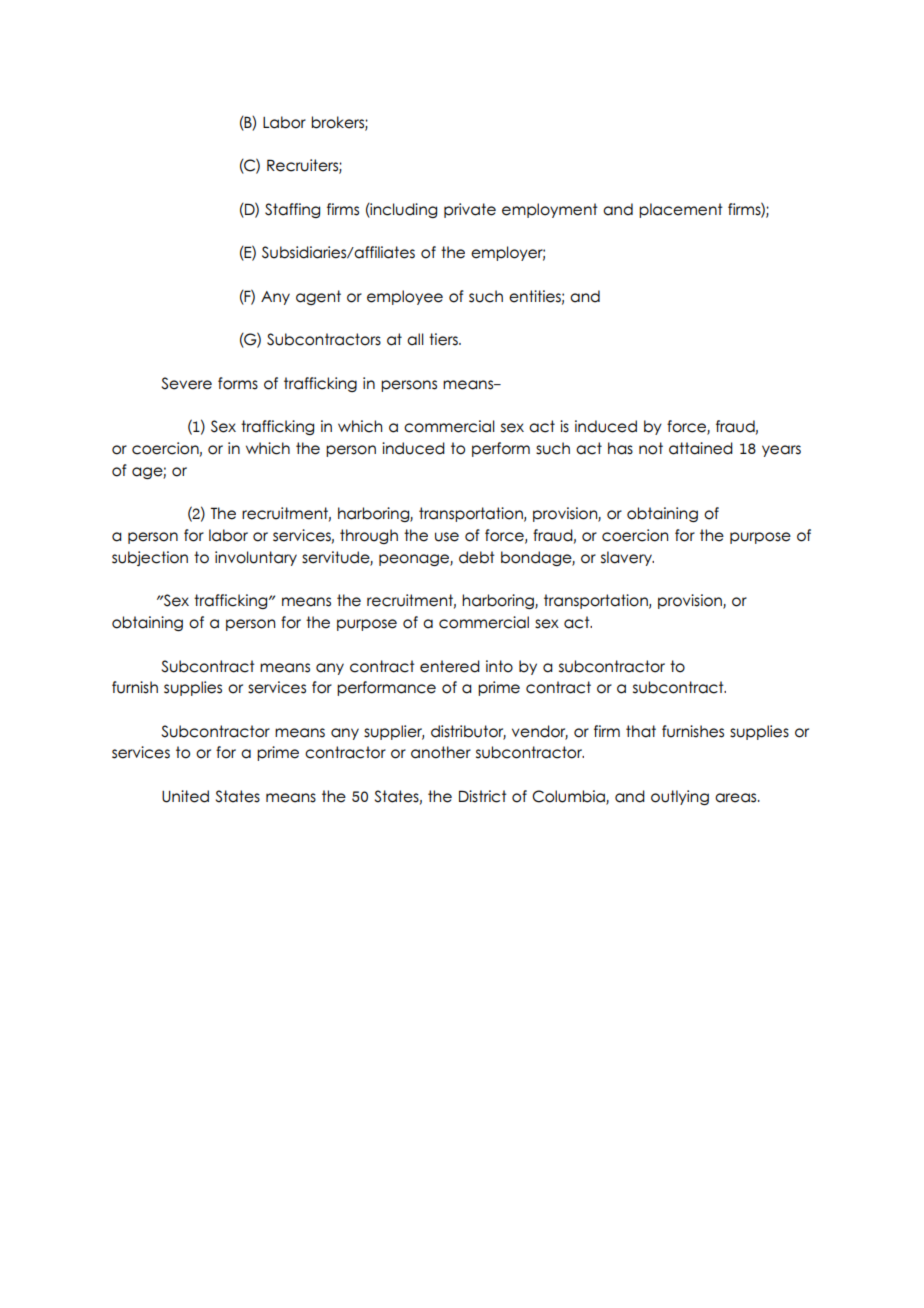 This screenshot has height=1308, width=924. What do you see at coordinates (470, 210) in the screenshot?
I see `private` at bounding box center [470, 210].
